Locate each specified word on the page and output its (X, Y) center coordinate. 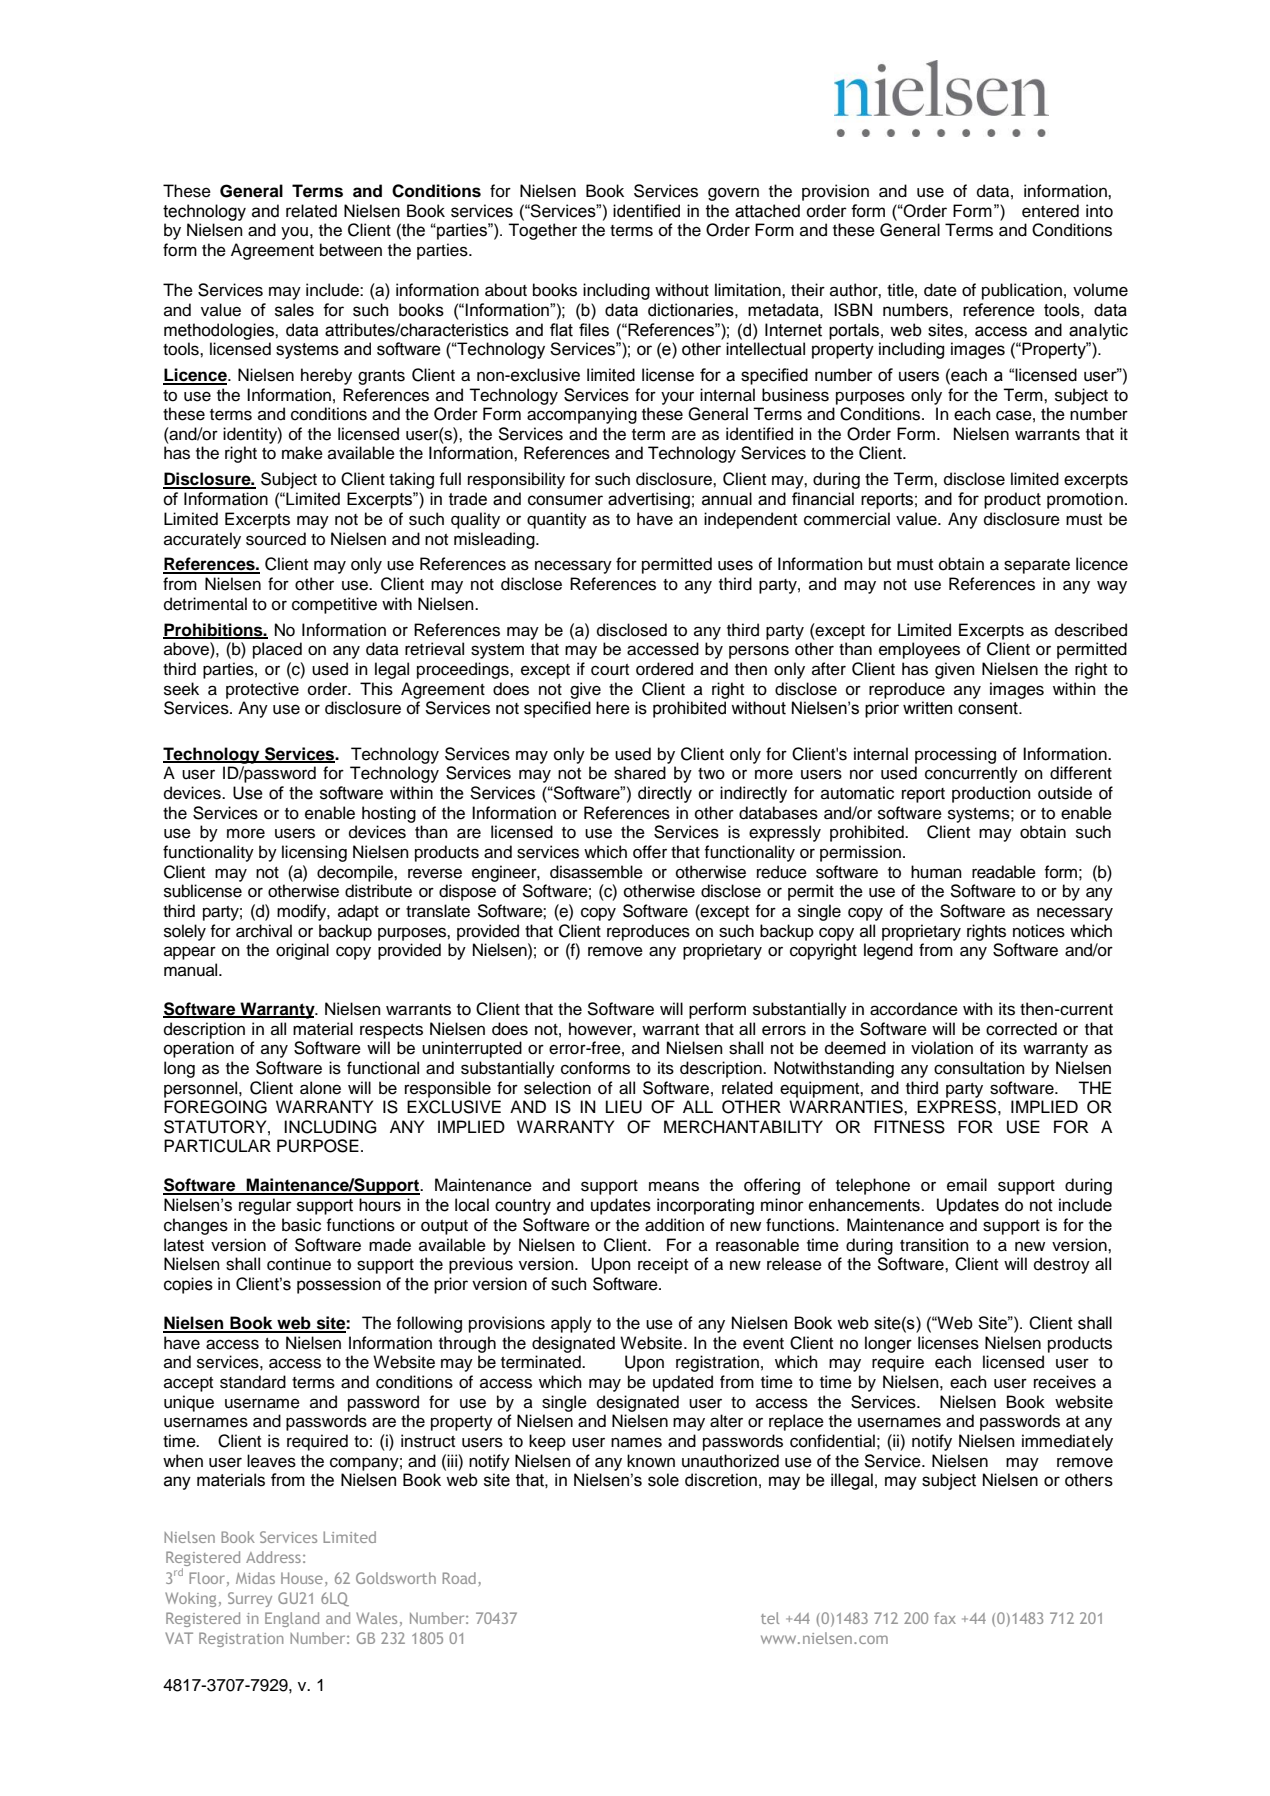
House (302, 1578)
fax (945, 1618)
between (351, 250)
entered (1050, 211)
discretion (721, 1480)
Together (542, 231)
